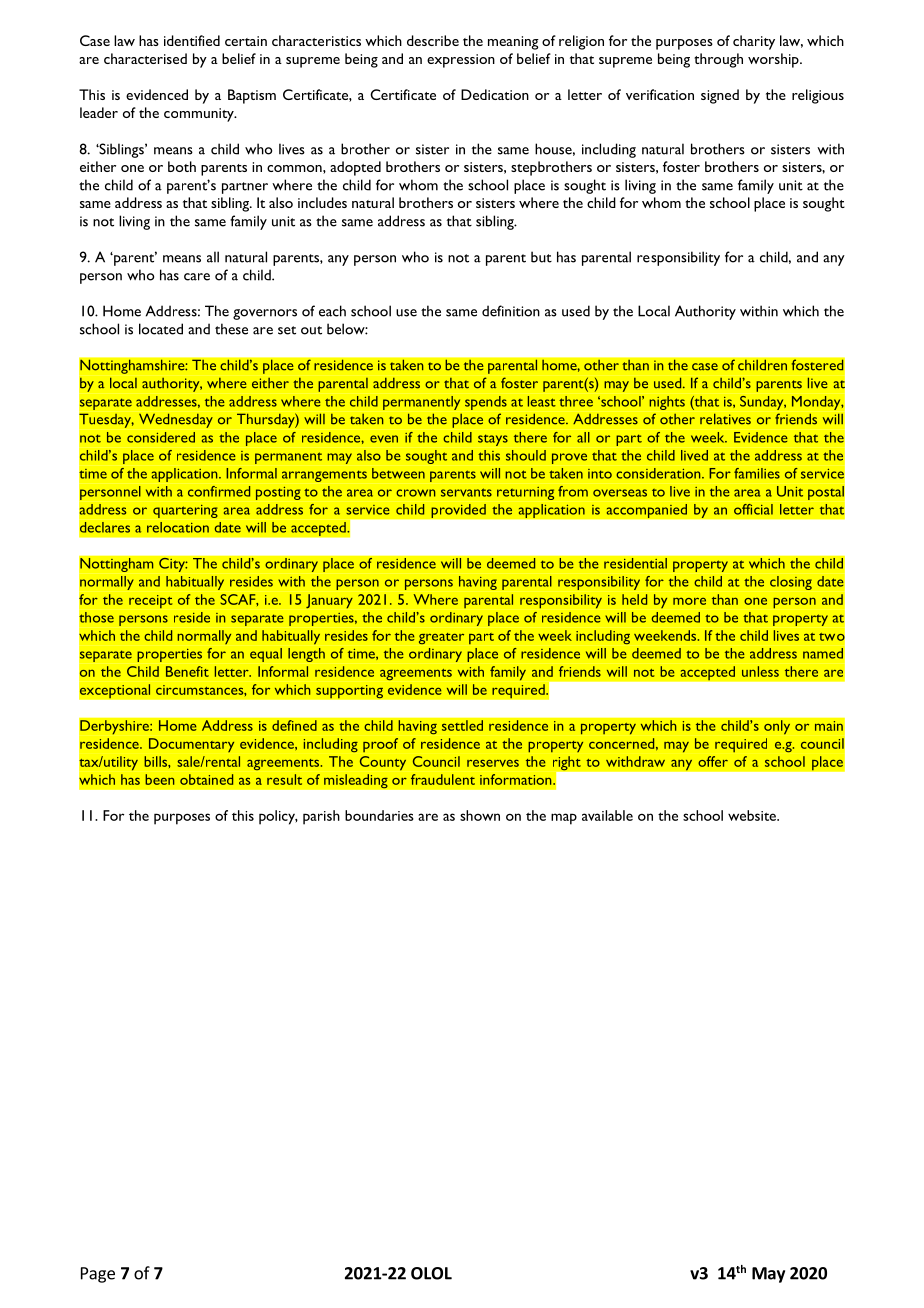 This page has height=1308, width=924. Describe the element at coordinates (98, 1275) in the page. I see `Page` at that location.
